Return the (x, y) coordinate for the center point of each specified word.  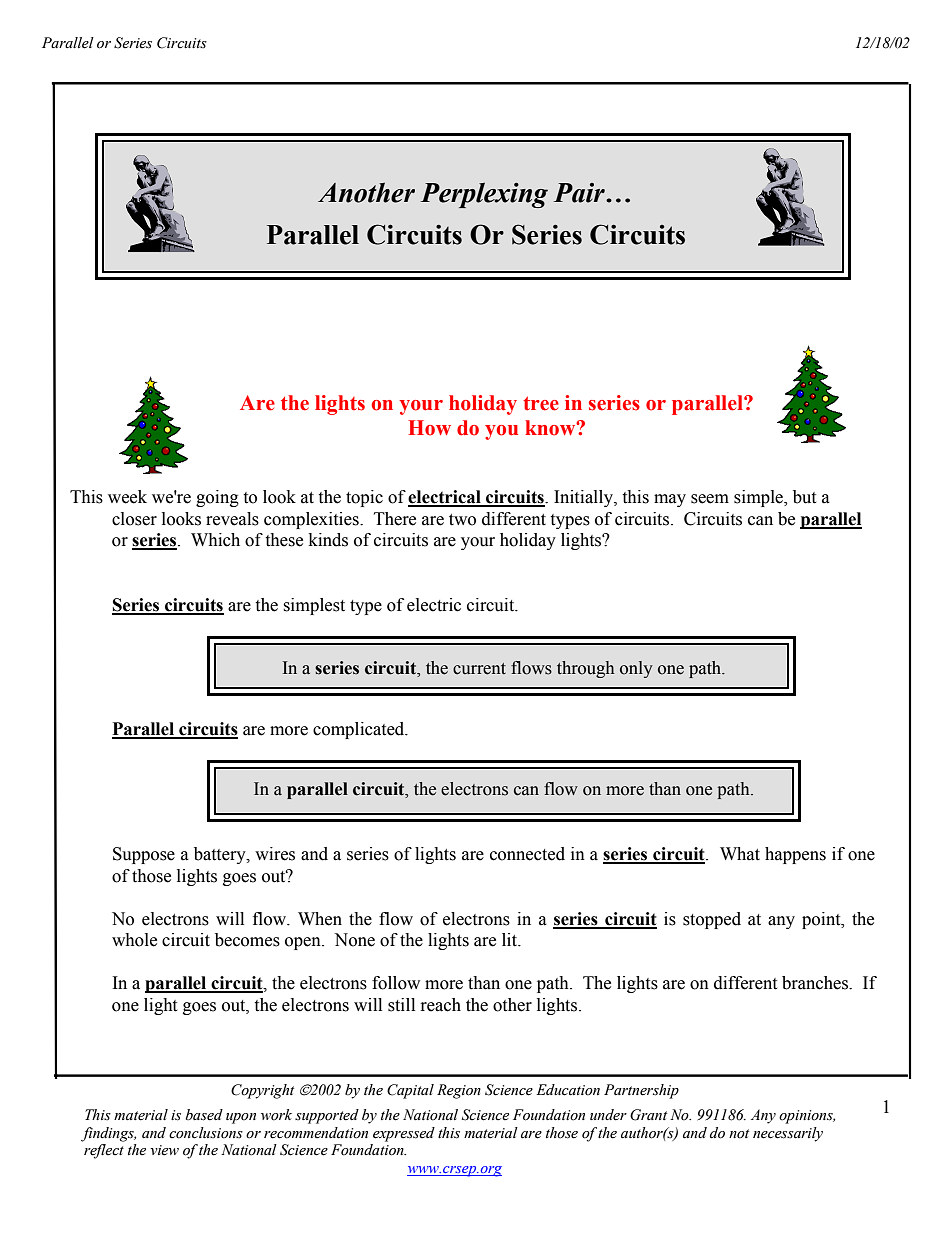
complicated (360, 730)
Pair (580, 193)
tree (541, 403)
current (479, 669)
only (636, 669)
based (204, 1115)
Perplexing (484, 195)
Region (459, 1091)
